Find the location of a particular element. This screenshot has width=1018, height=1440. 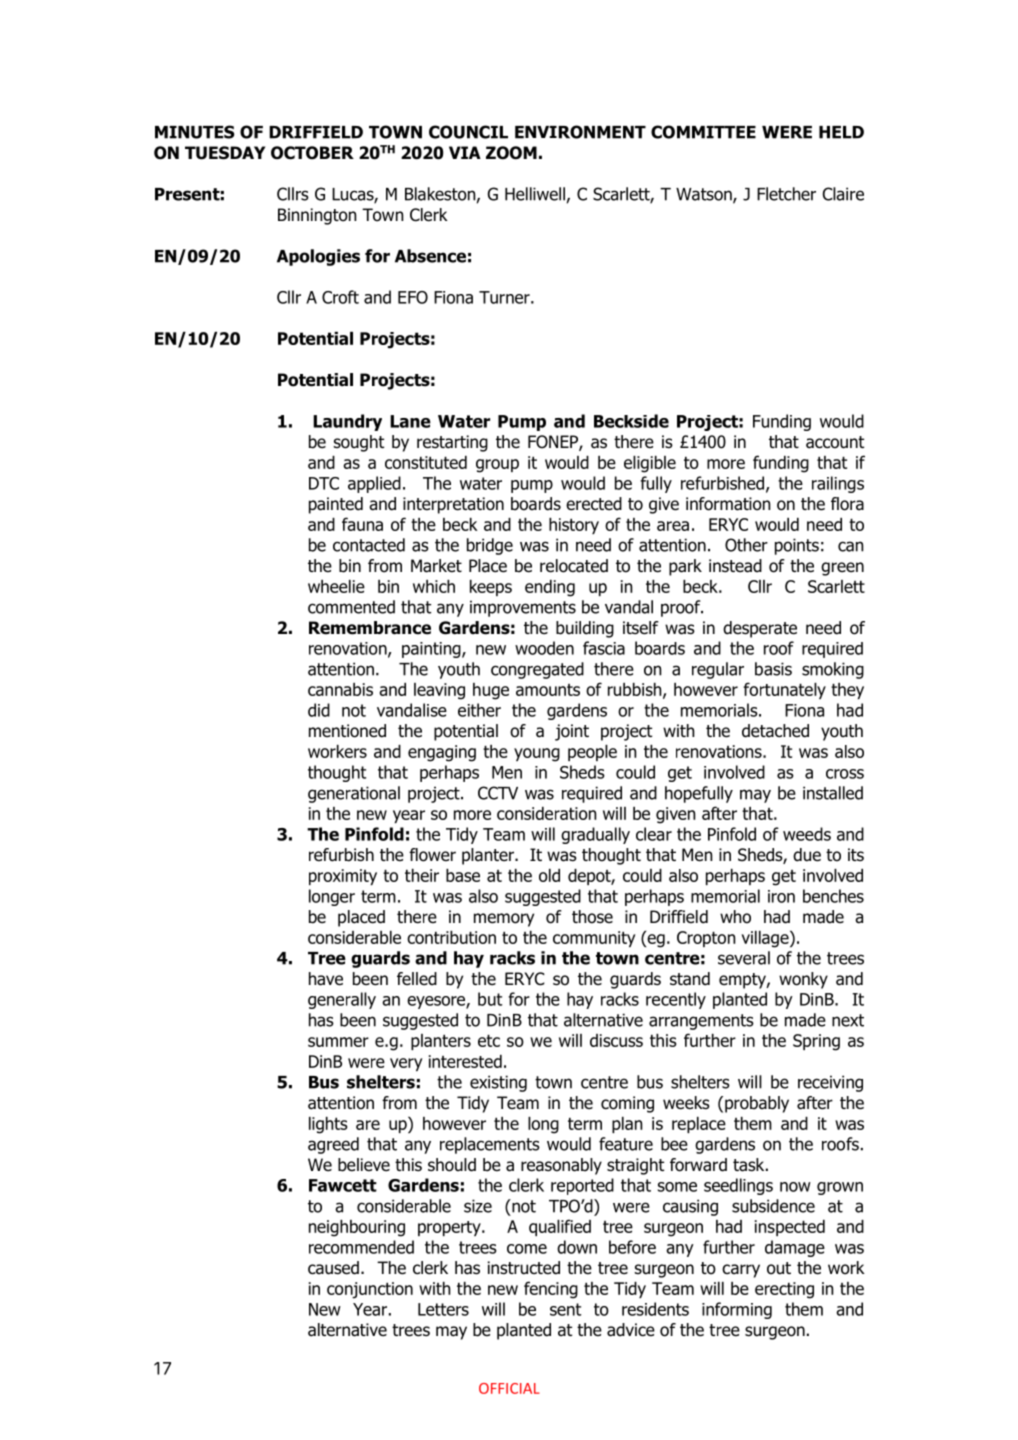

informing is located at coordinates (737, 1310).
